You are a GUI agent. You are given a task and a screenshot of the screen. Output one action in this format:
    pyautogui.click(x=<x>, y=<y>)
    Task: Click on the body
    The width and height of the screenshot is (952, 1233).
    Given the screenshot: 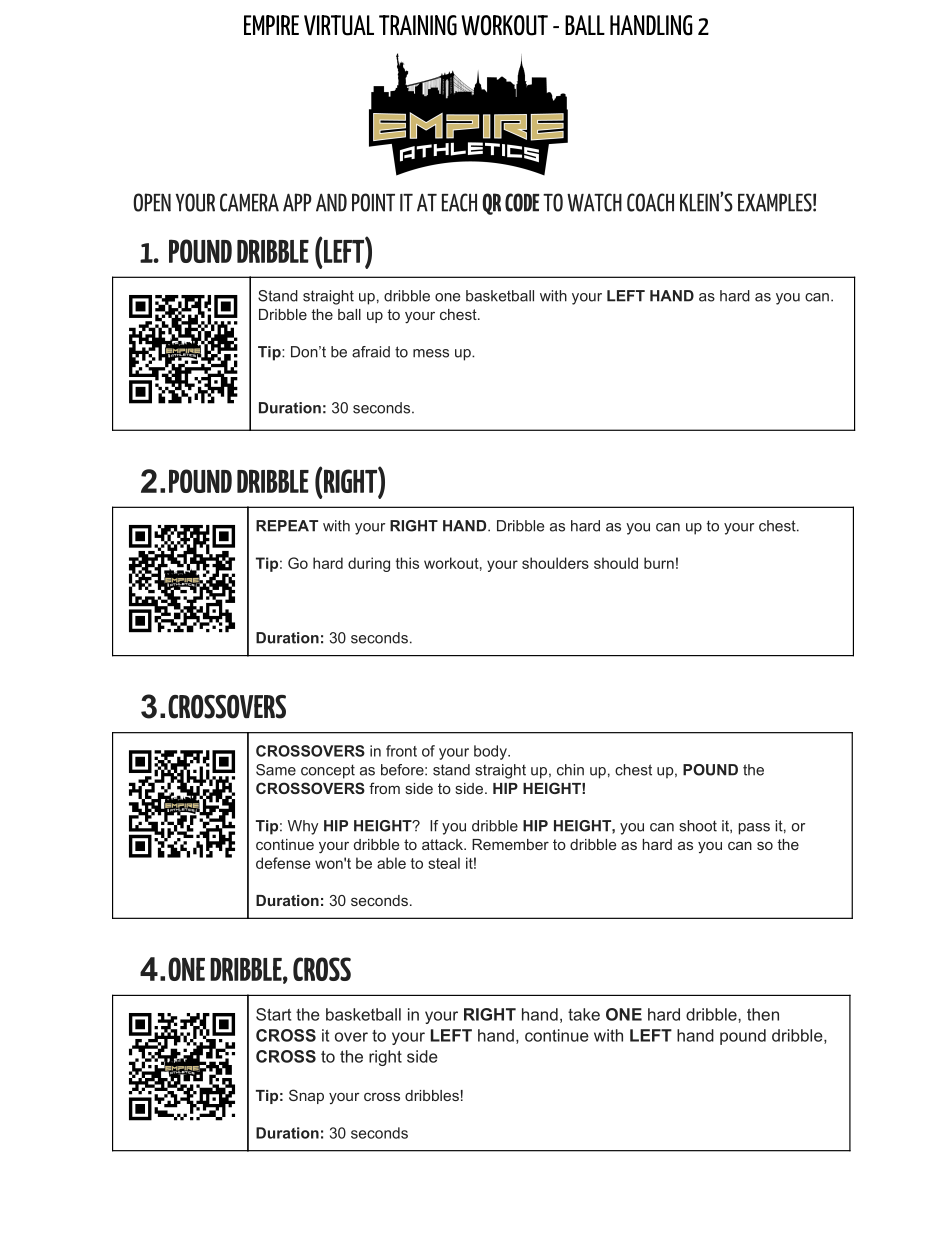 What is the action you would take?
    pyautogui.click(x=491, y=752)
